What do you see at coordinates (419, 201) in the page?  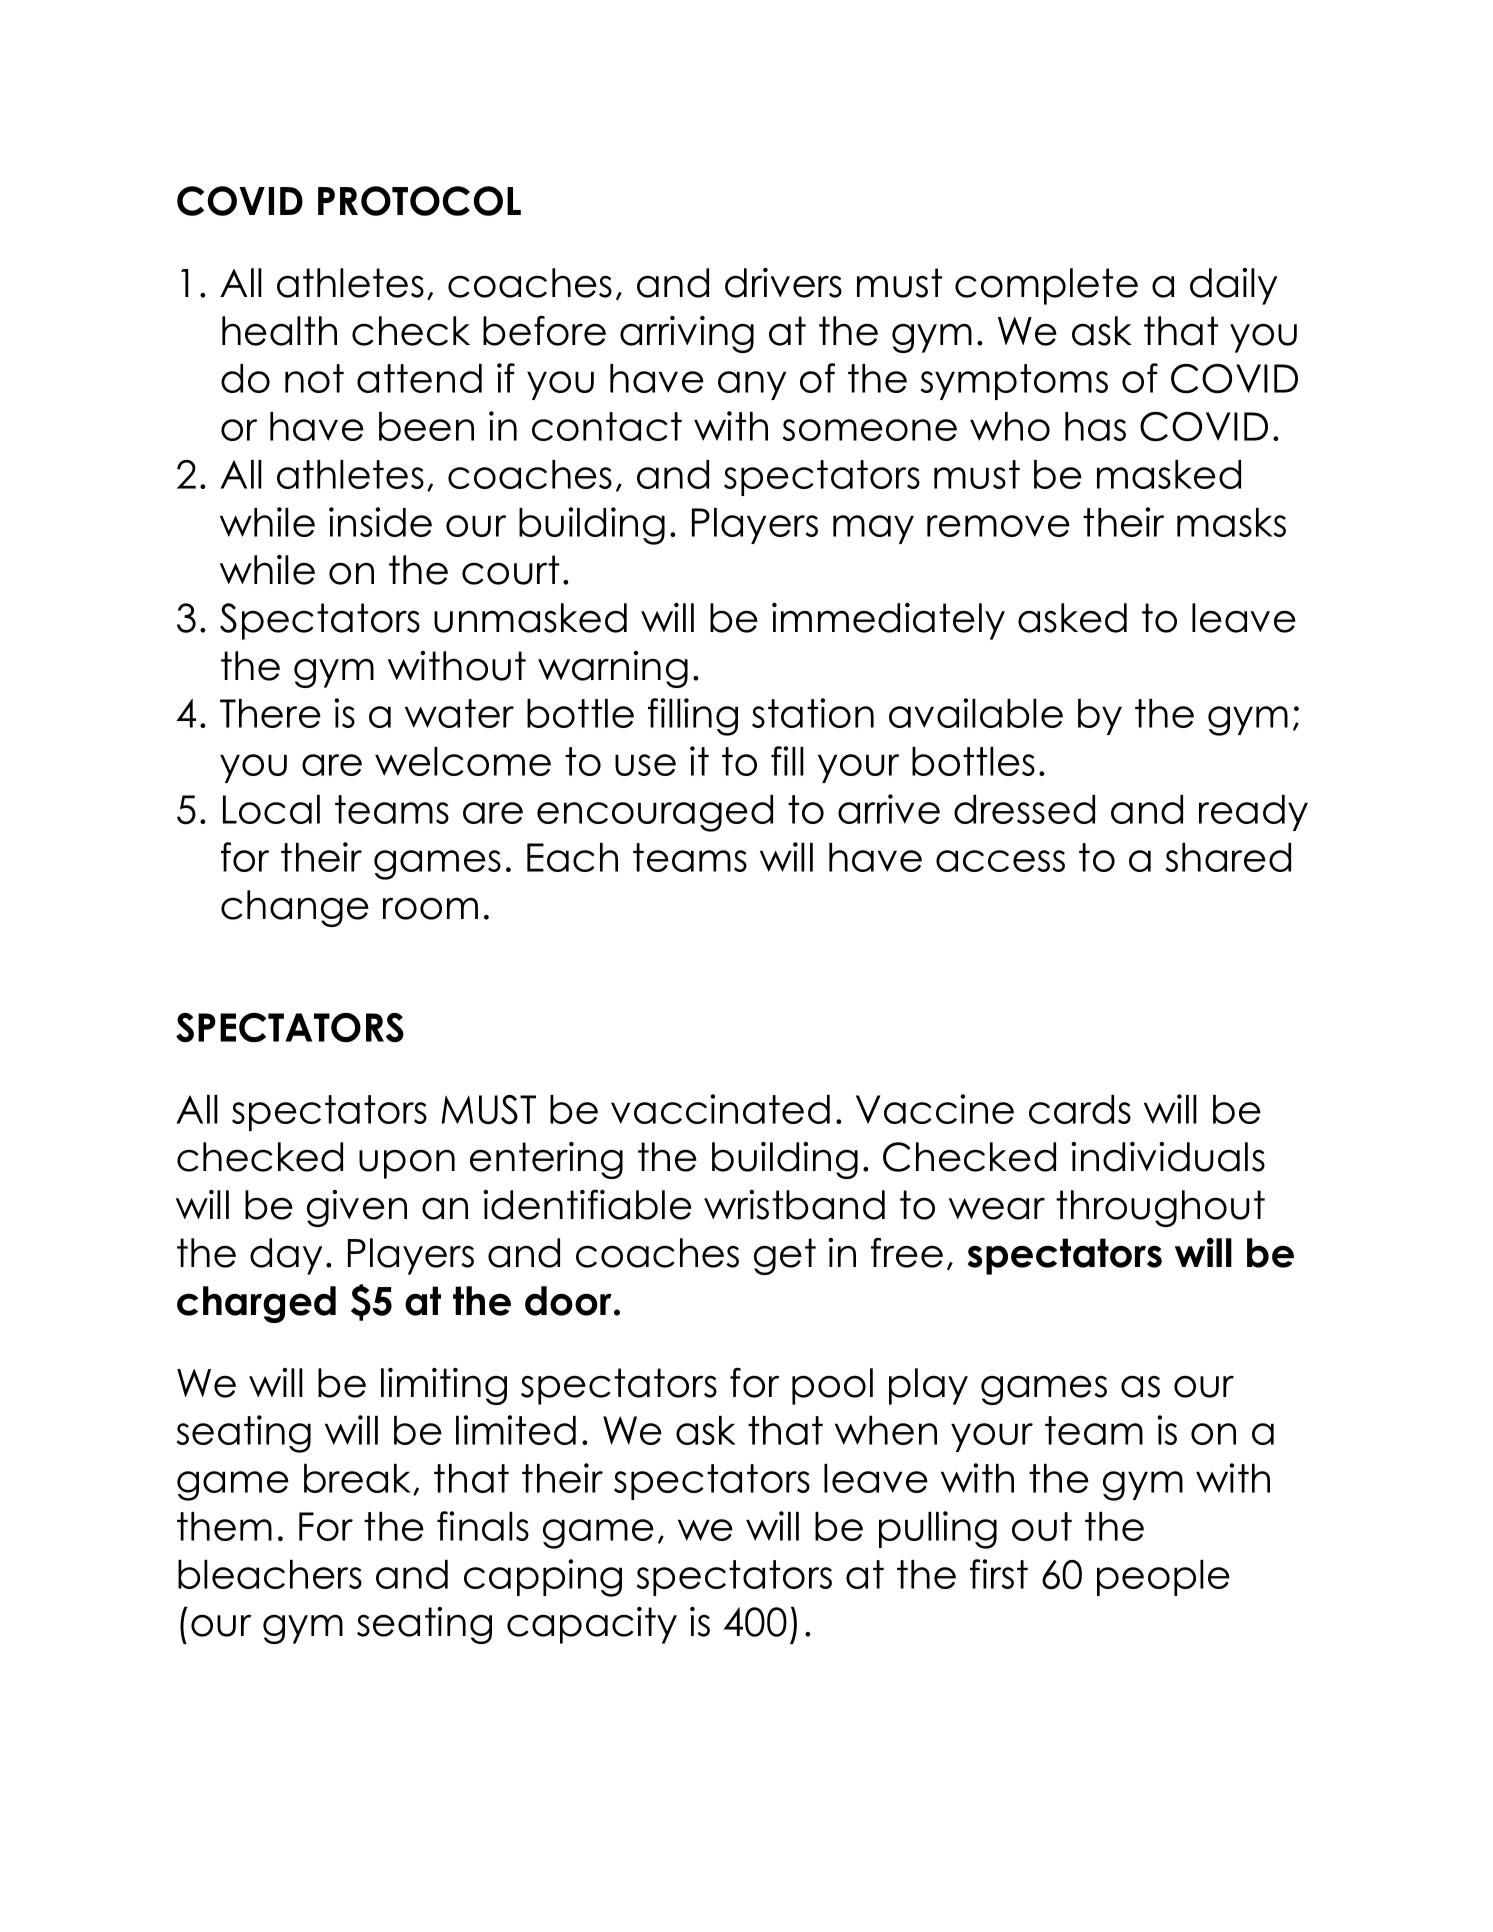 I see `PROTOCOL` at bounding box center [419, 201].
